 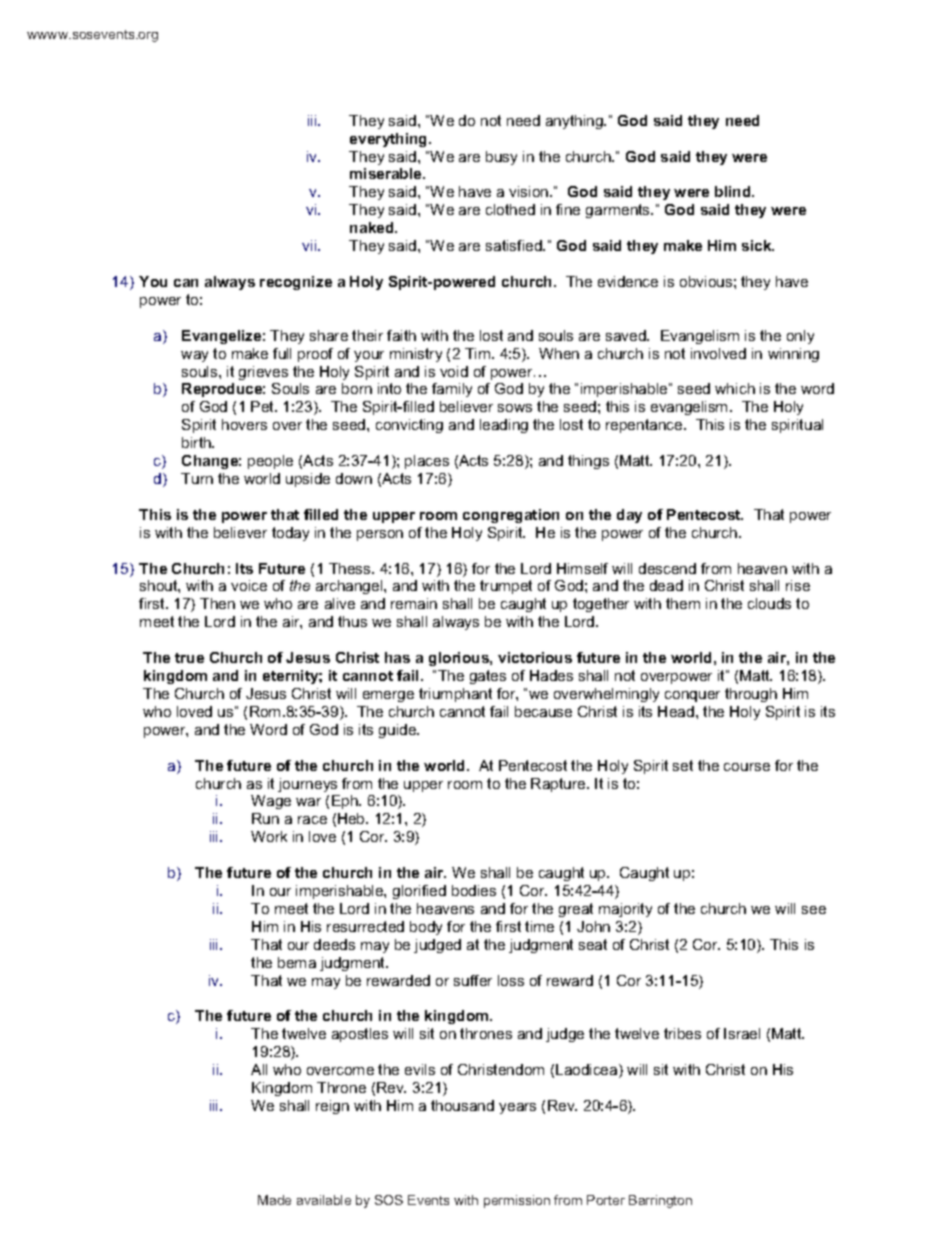 I want to click on busy, so click(x=501, y=158).
